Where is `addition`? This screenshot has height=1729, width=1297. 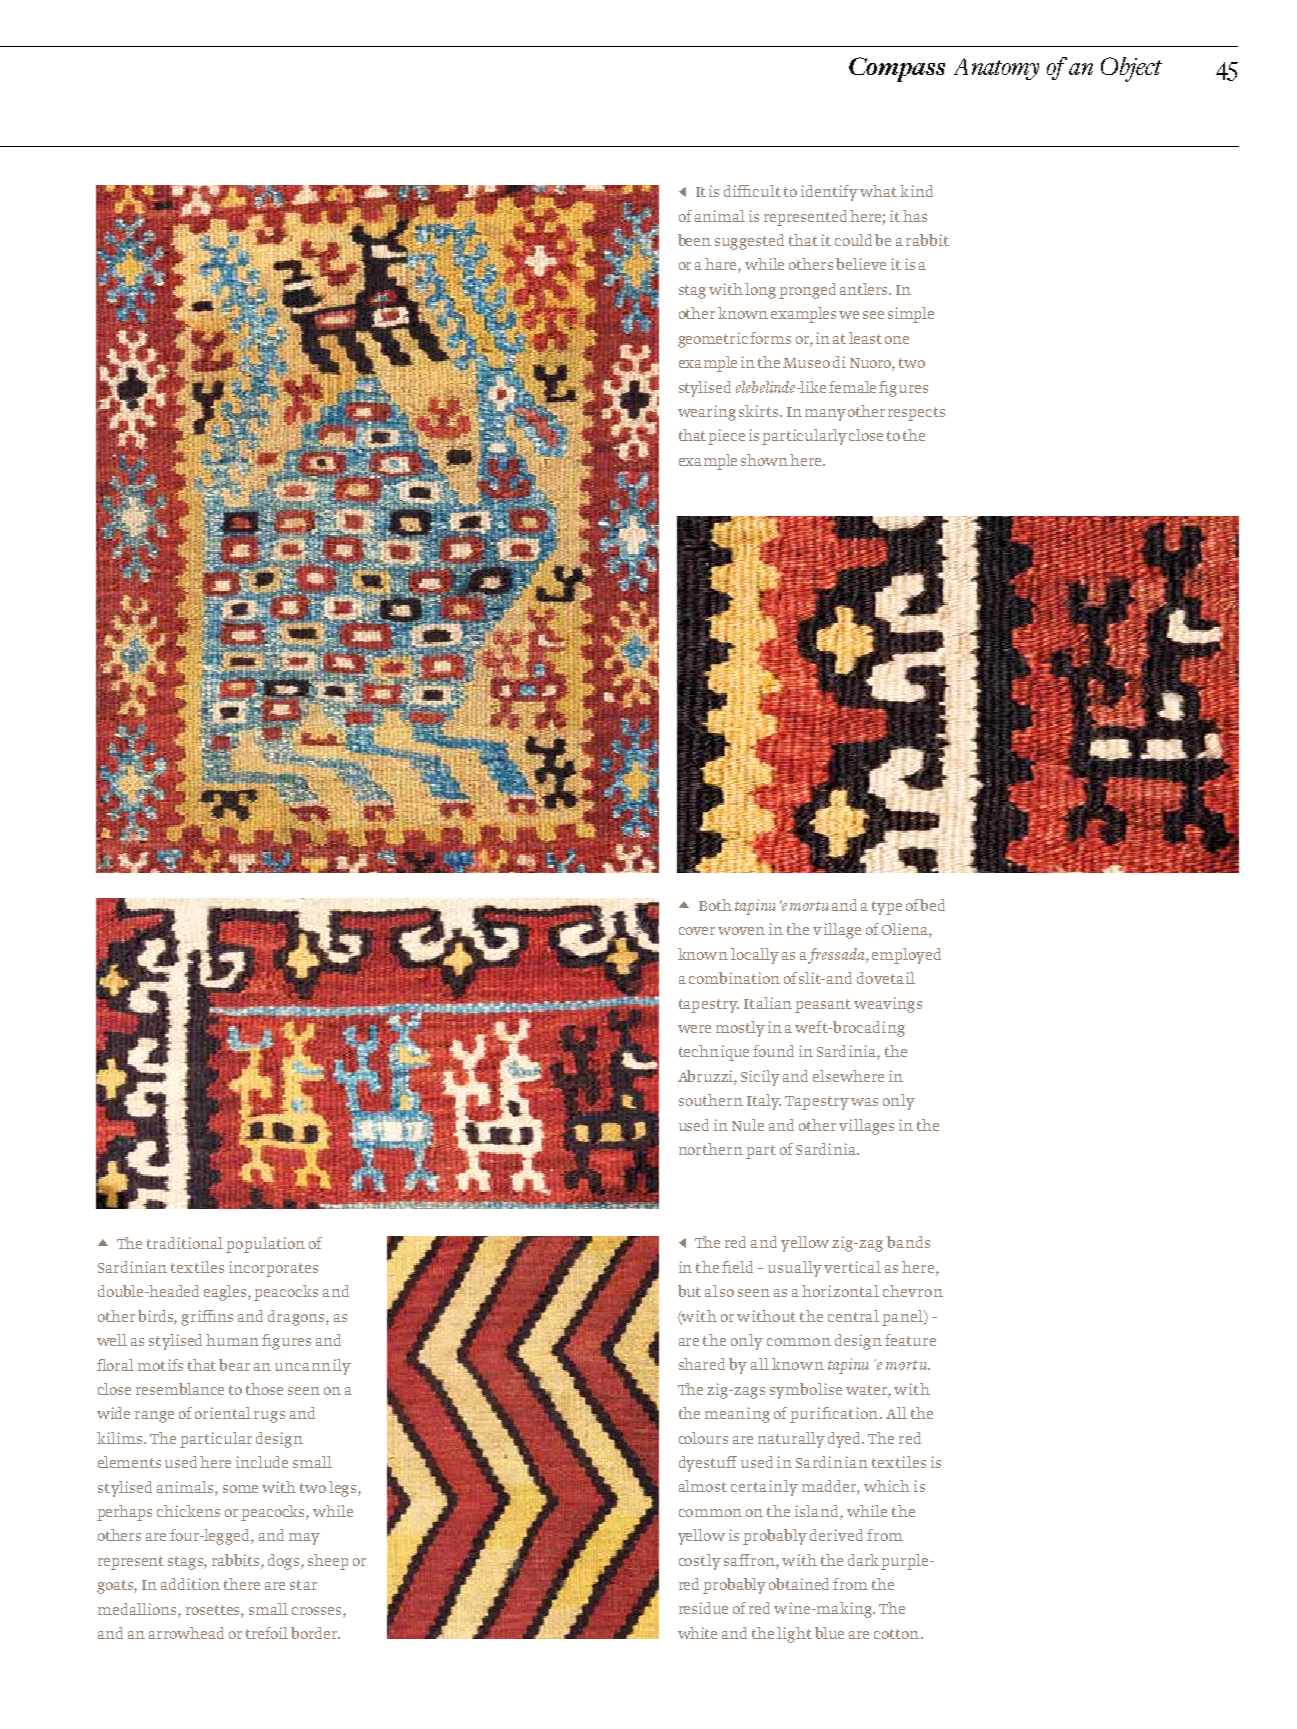 addition is located at coordinates (190, 1584).
